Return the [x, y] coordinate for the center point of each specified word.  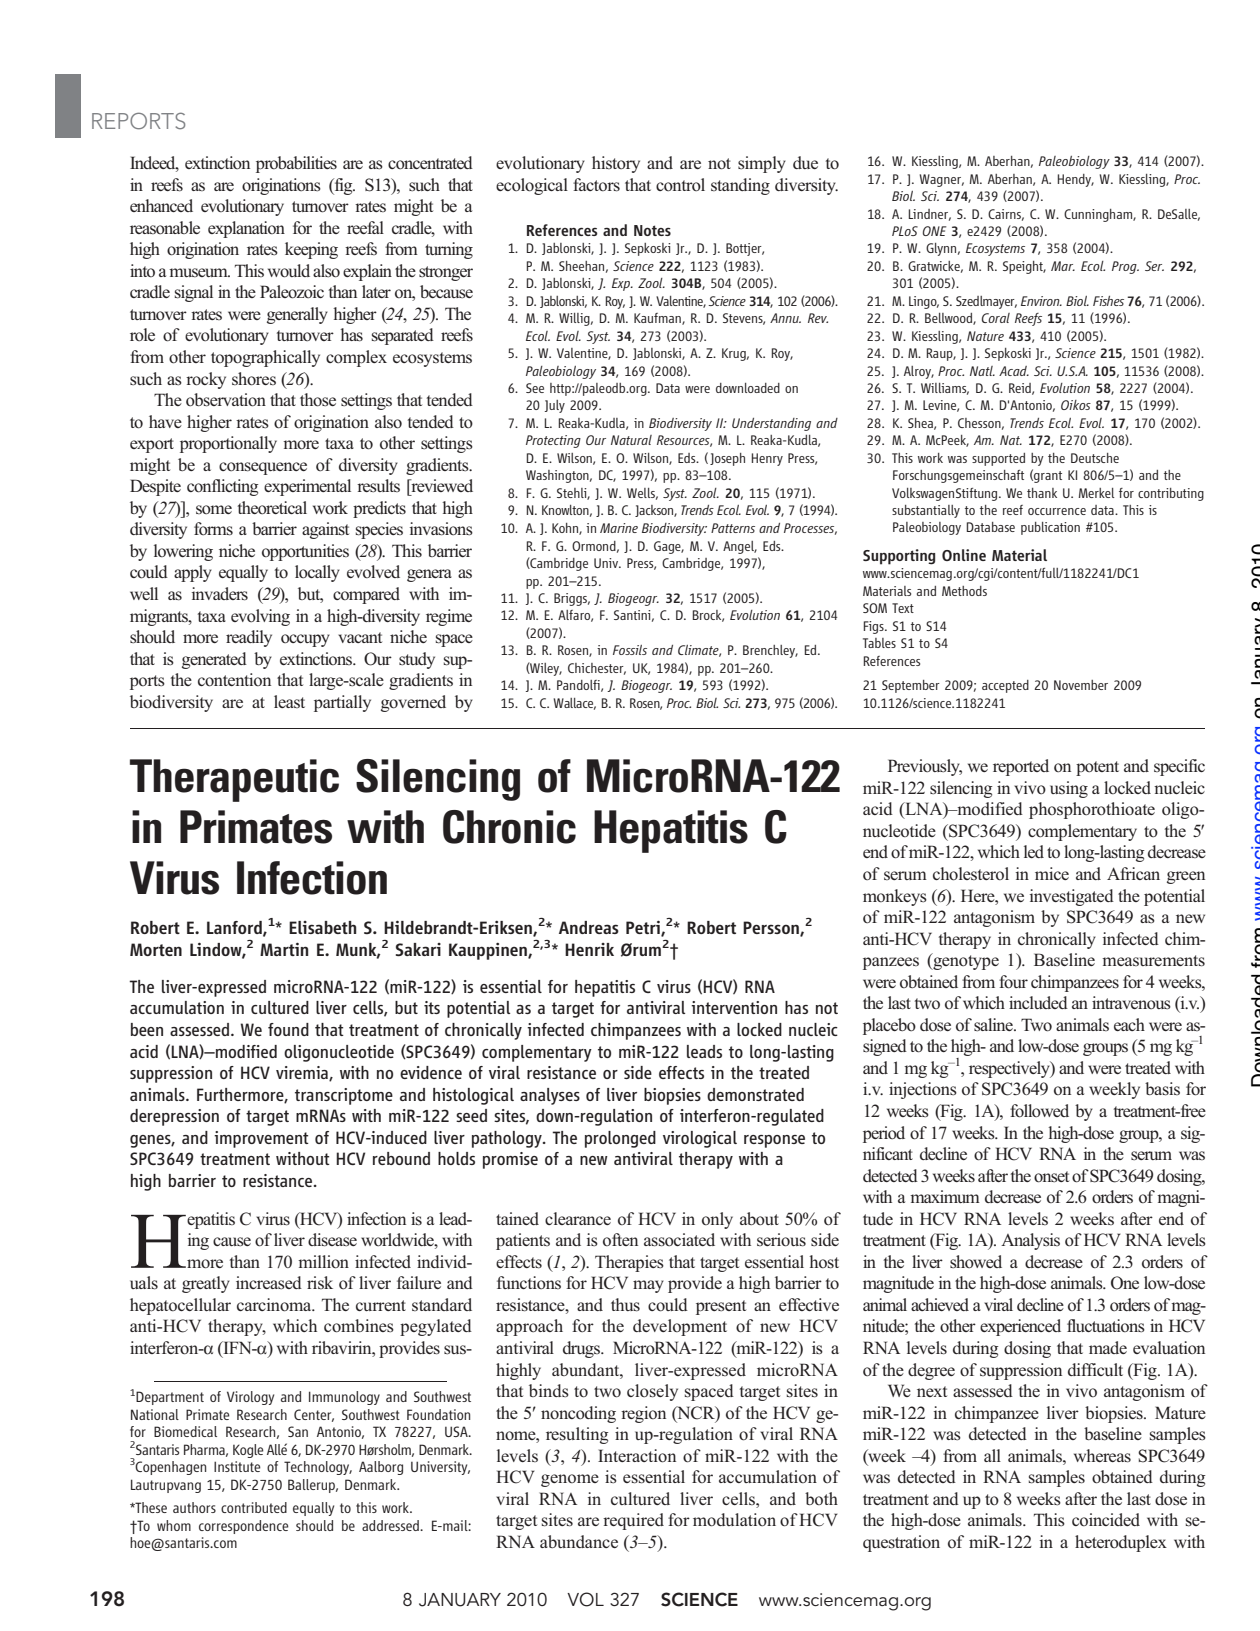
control [680, 184]
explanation [246, 229]
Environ [1041, 301]
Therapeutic [234, 780]
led [1034, 851]
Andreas [589, 927]
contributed [254, 1507]
